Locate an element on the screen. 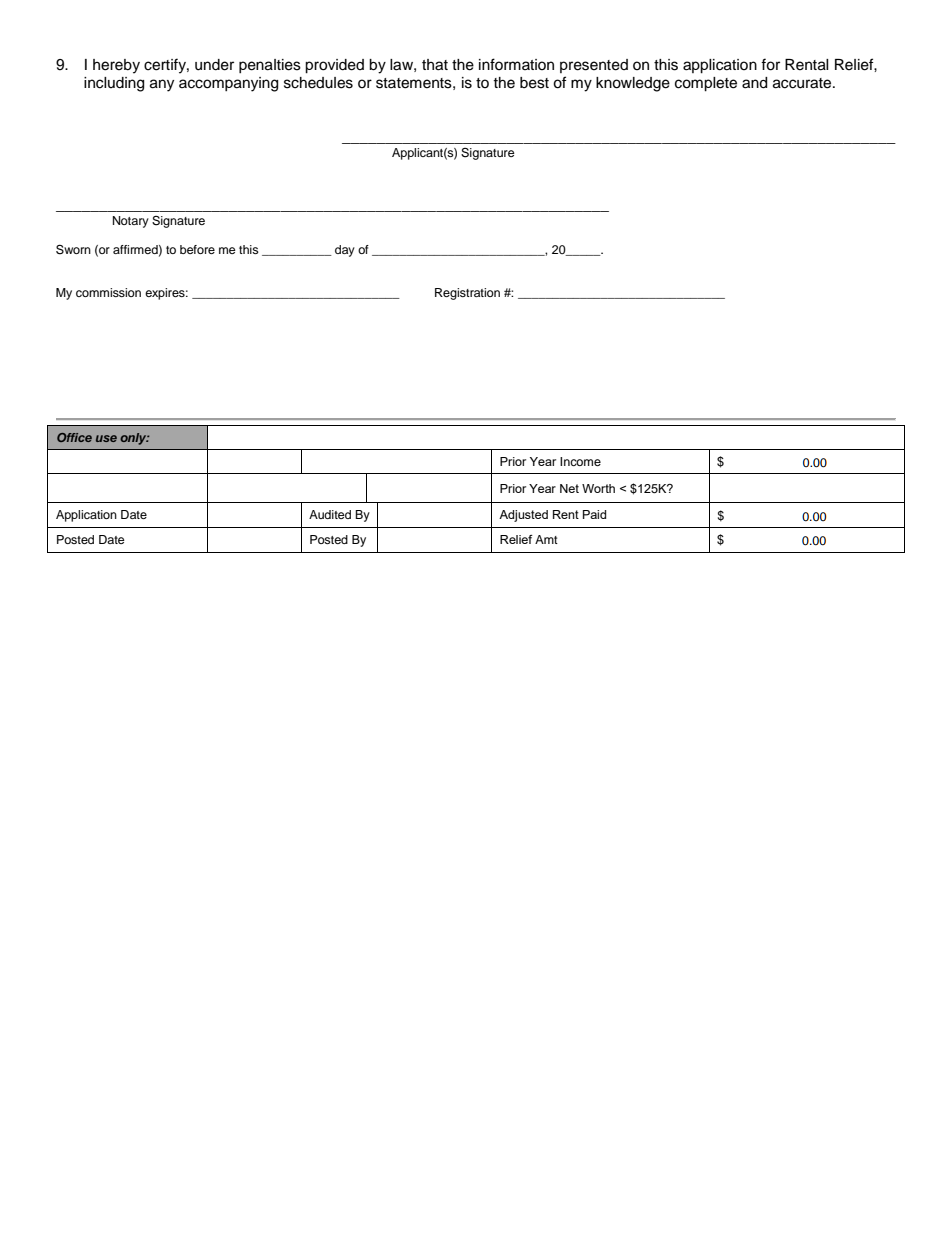 This screenshot has height=1233, width=952. Registration is located at coordinates (467, 294).
